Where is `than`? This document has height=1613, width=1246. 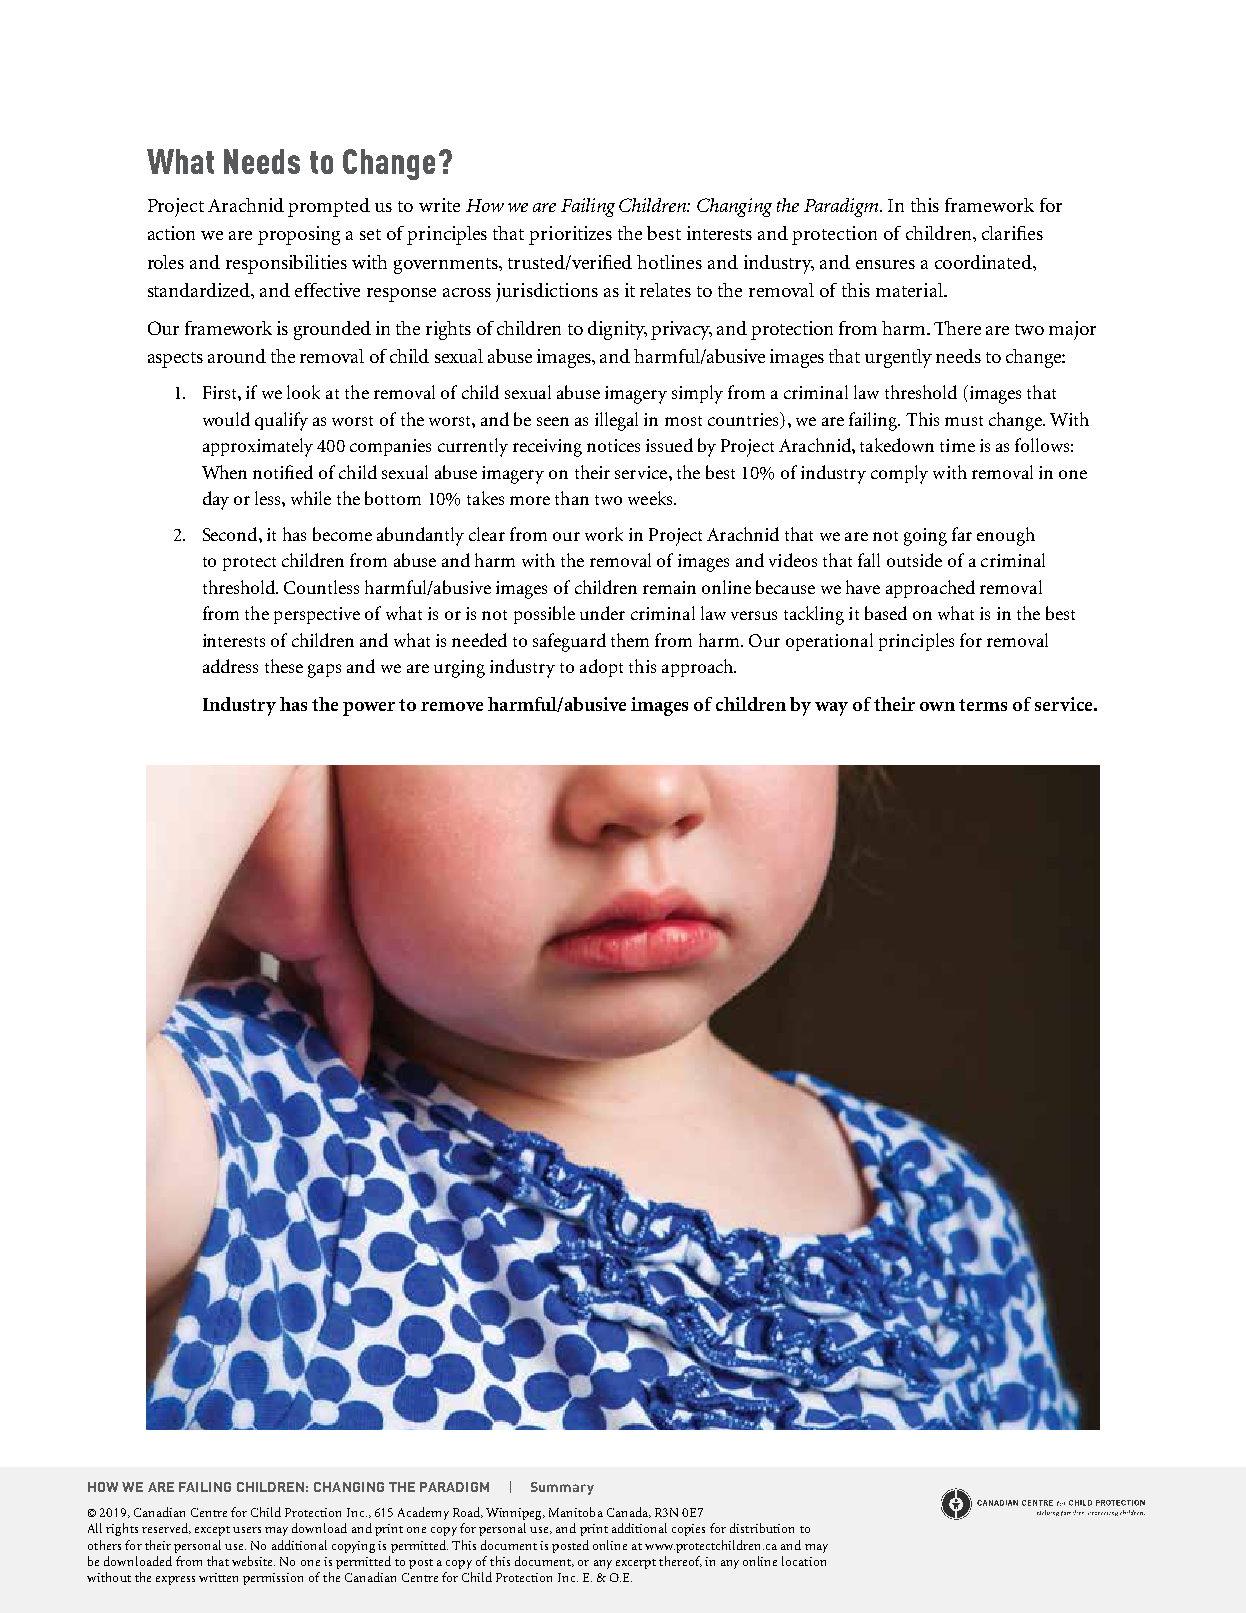
than is located at coordinates (572, 498).
